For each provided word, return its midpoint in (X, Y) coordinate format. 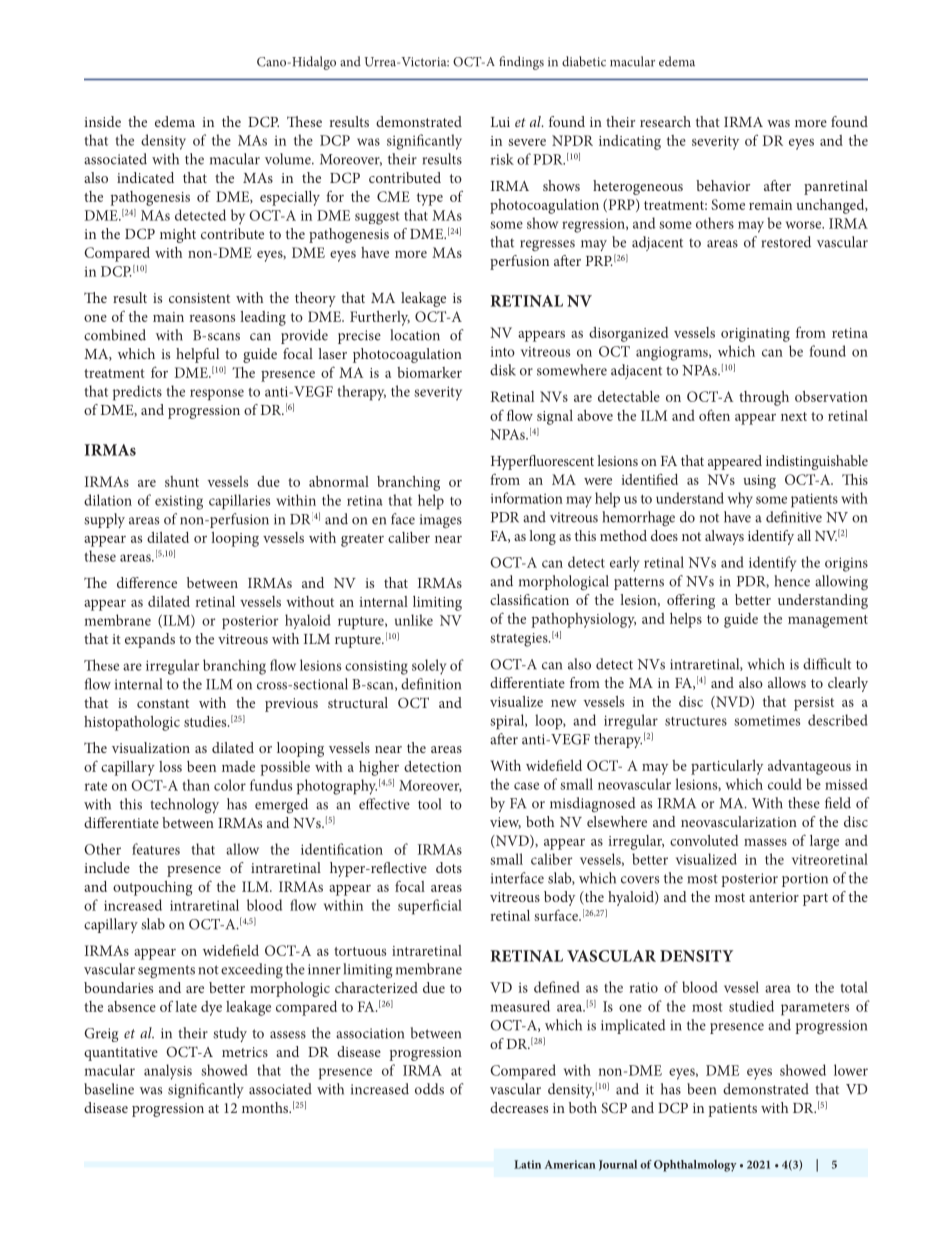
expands (150, 640)
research (665, 121)
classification (529, 599)
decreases (519, 1107)
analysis (168, 1072)
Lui (500, 122)
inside (102, 121)
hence (792, 581)
